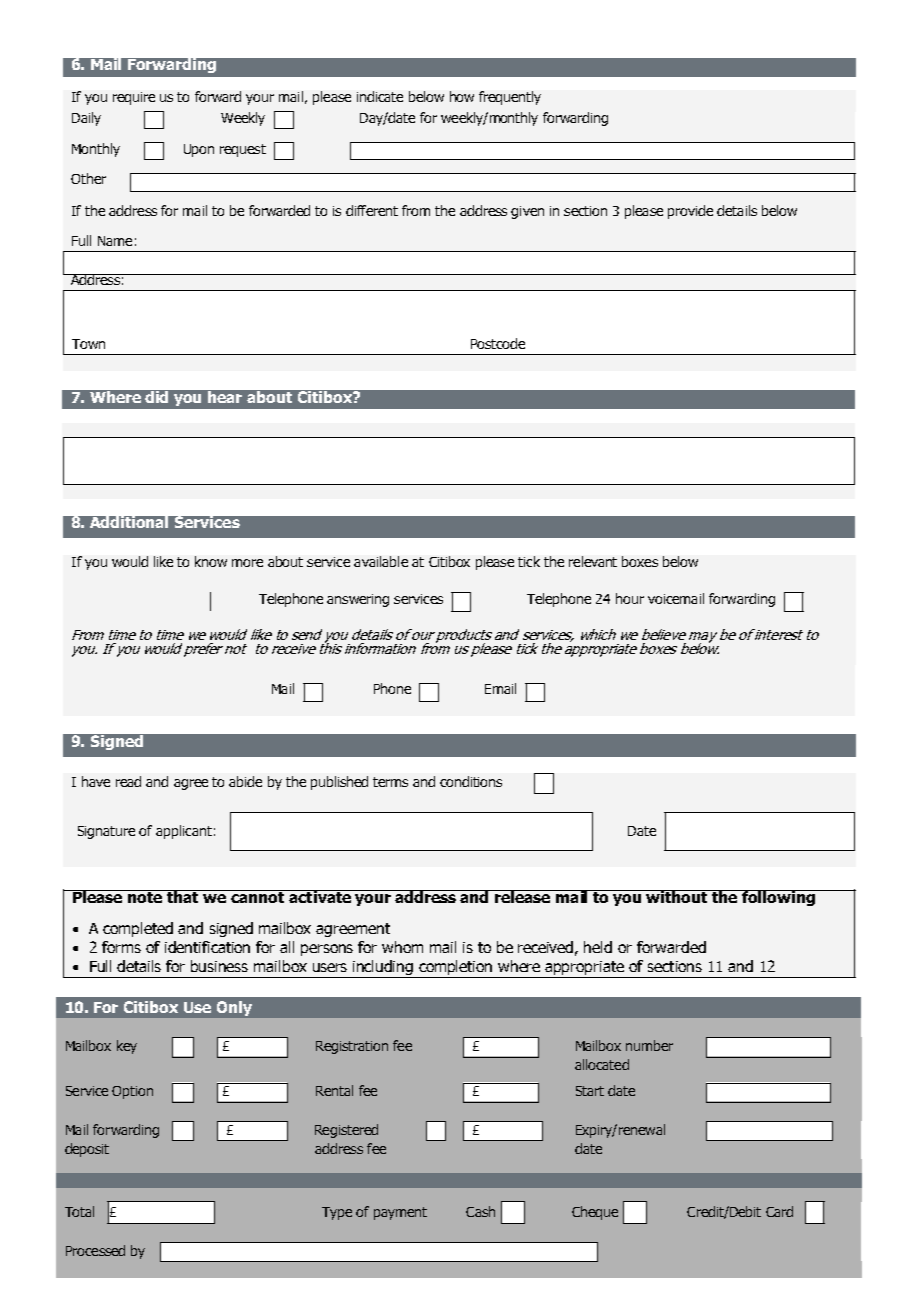 This screenshot has height=1308, width=924. What do you see at coordinates (462, 96) in the screenshot?
I see `how` at bounding box center [462, 96].
